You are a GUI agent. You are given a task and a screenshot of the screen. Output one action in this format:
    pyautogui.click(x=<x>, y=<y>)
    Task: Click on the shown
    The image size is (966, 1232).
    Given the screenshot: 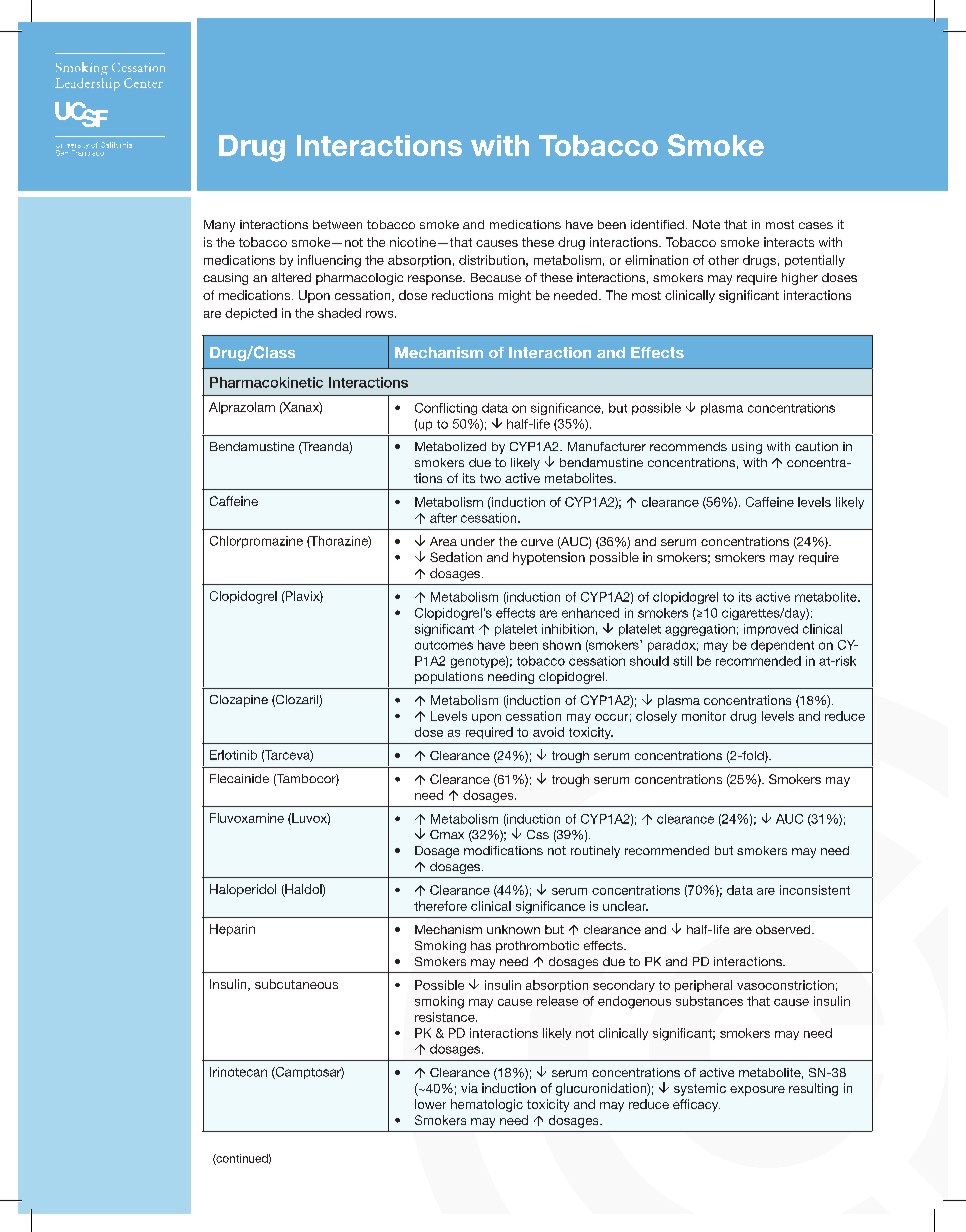 What is the action you would take?
    pyautogui.click(x=562, y=645)
